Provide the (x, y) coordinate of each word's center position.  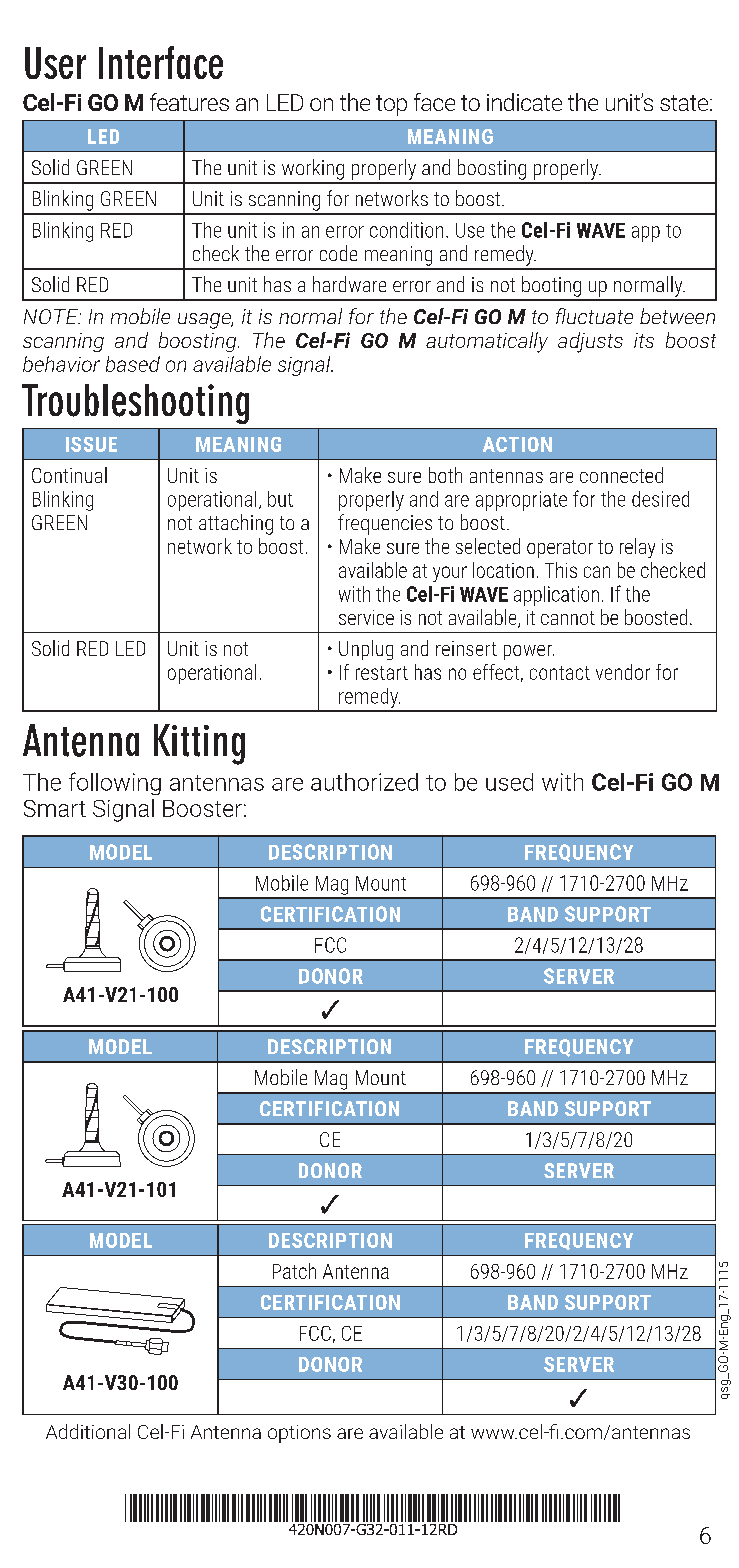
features (189, 102)
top (391, 105)
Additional (88, 1431)
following (115, 783)
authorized (364, 782)
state (685, 103)
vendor (623, 672)
